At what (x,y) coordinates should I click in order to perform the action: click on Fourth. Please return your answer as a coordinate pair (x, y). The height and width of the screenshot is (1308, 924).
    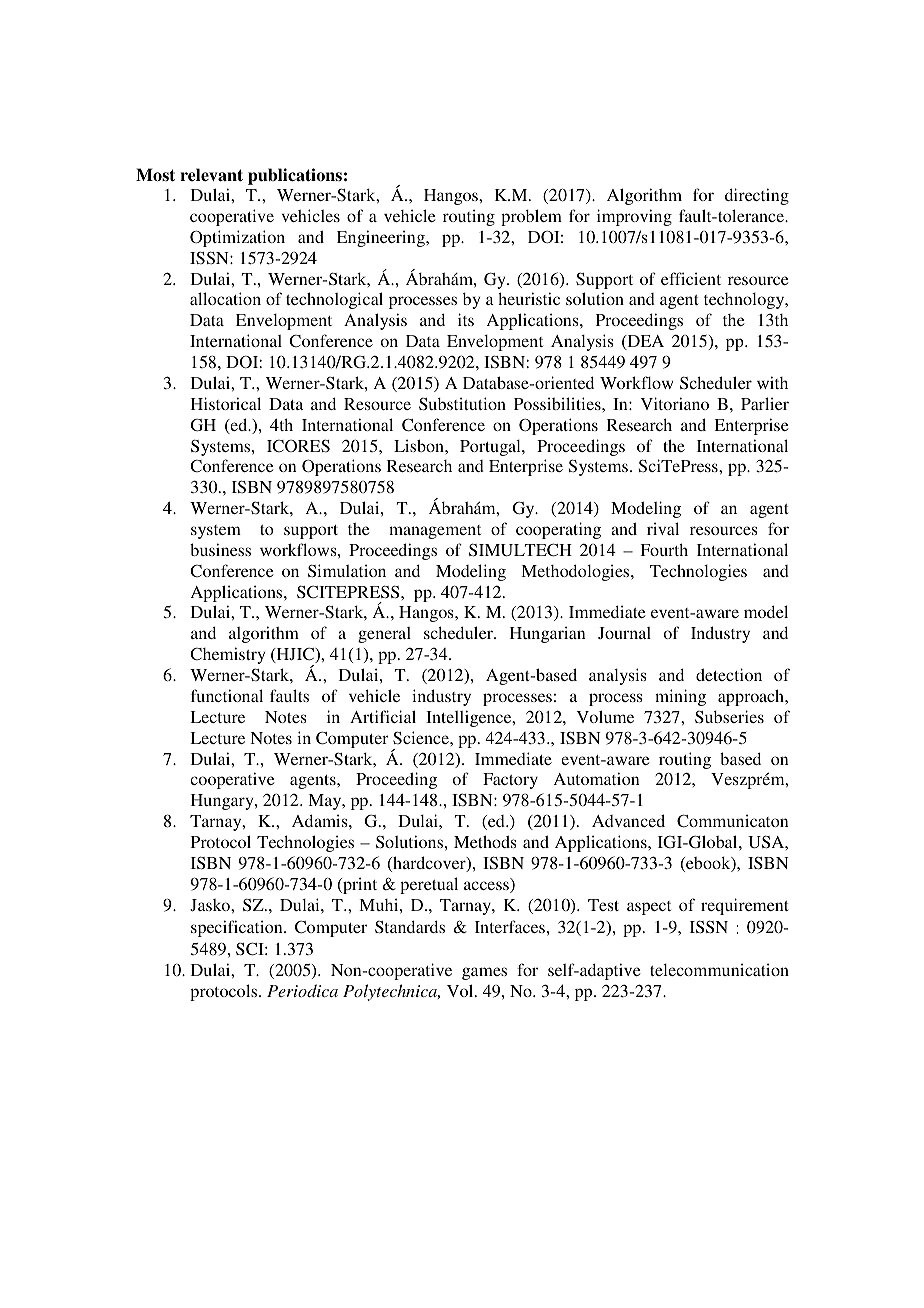
    Looking at the image, I should click on (664, 549).
